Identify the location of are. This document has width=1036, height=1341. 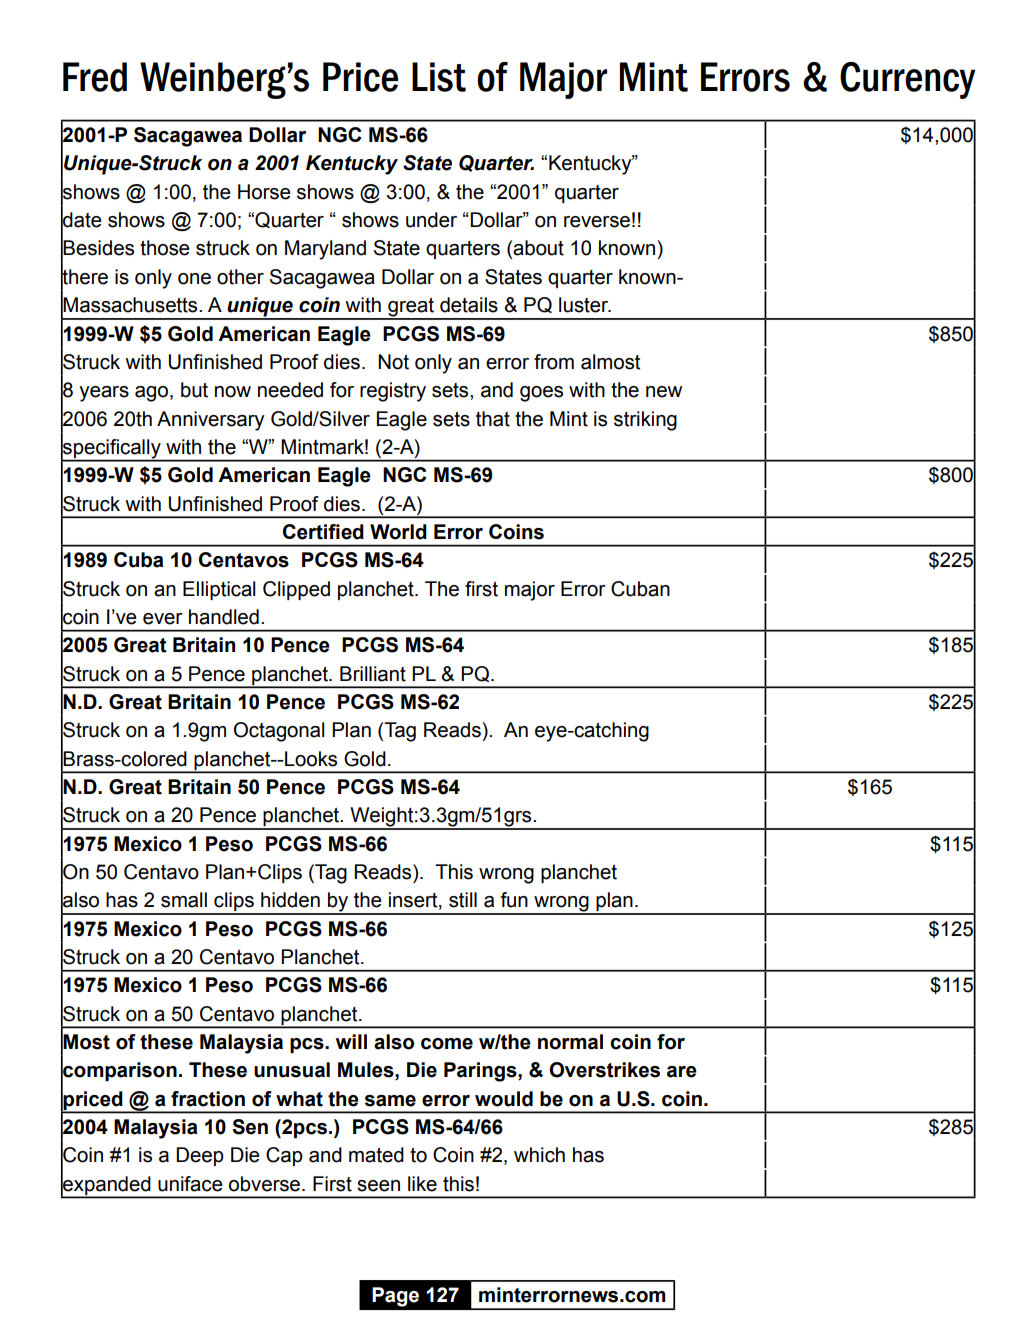
(682, 1072).
